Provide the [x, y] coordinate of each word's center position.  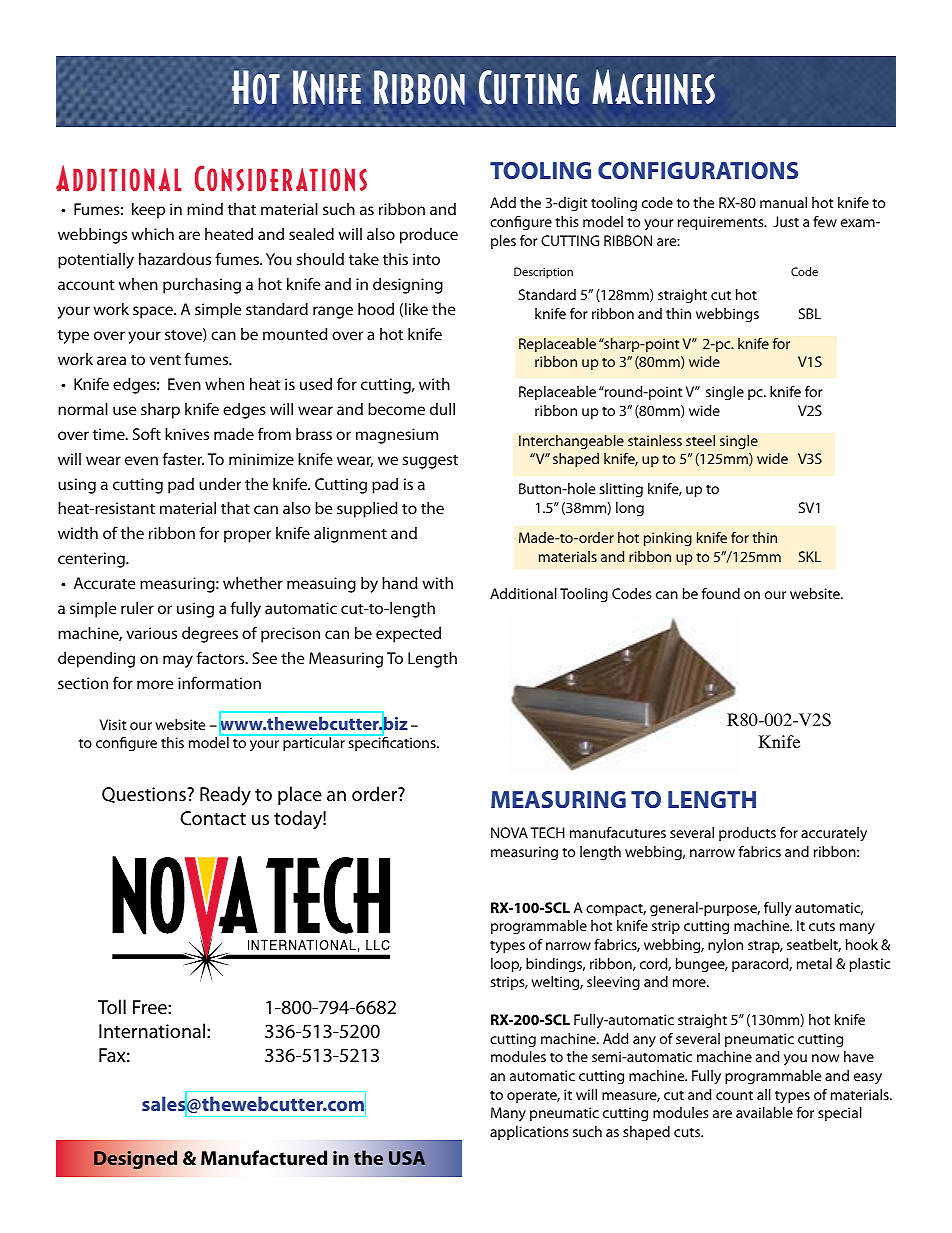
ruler [137, 608]
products [747, 834]
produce [429, 236]
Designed [135, 1159]
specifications [392, 743]
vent [165, 360]
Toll [112, 1006]
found [721, 593]
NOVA [509, 832]
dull [442, 409]
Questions [145, 795]
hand [400, 583]
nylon [725, 946]
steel [700, 440]
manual [783, 202]
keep [148, 211]
